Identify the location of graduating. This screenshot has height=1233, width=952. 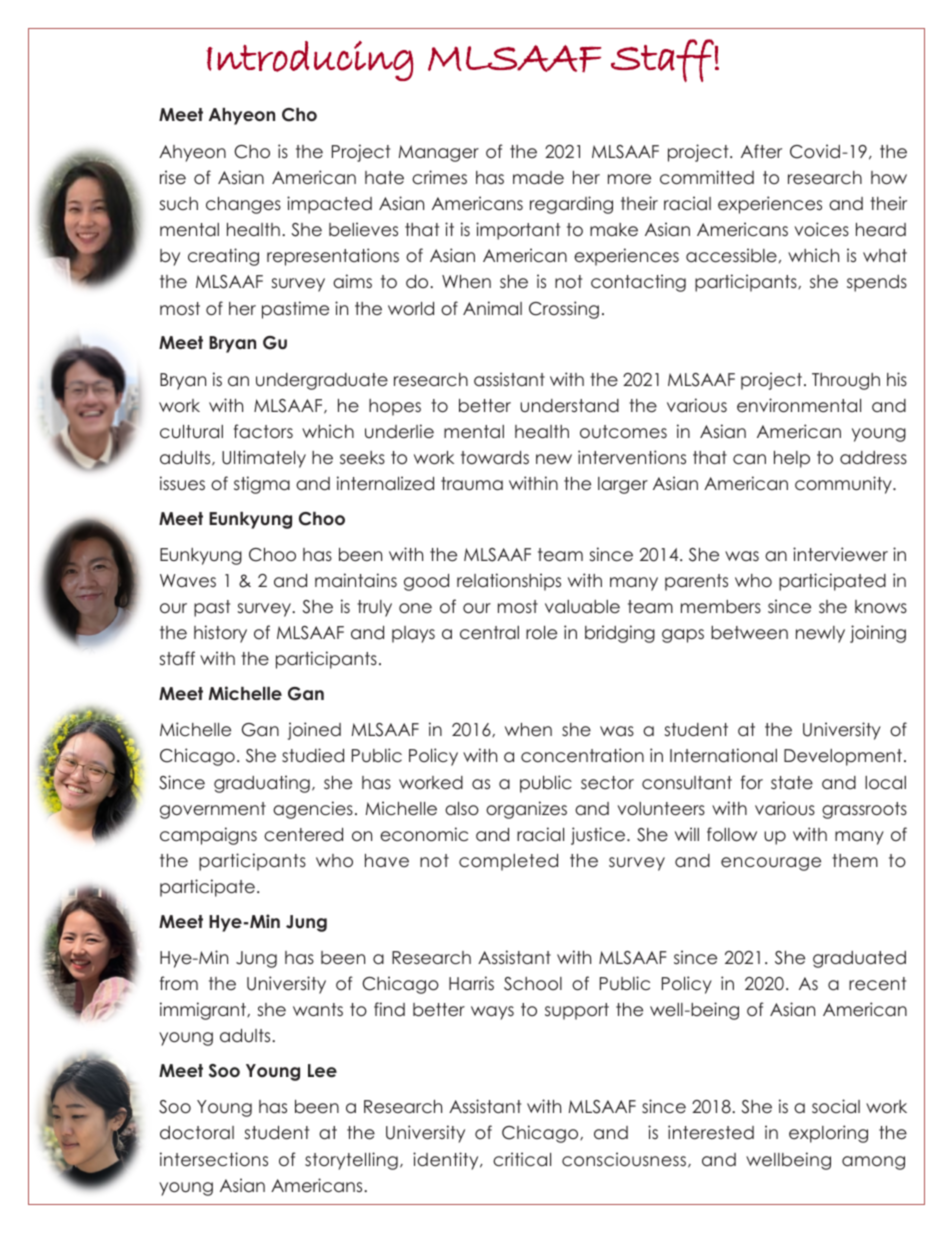
(262, 784).
